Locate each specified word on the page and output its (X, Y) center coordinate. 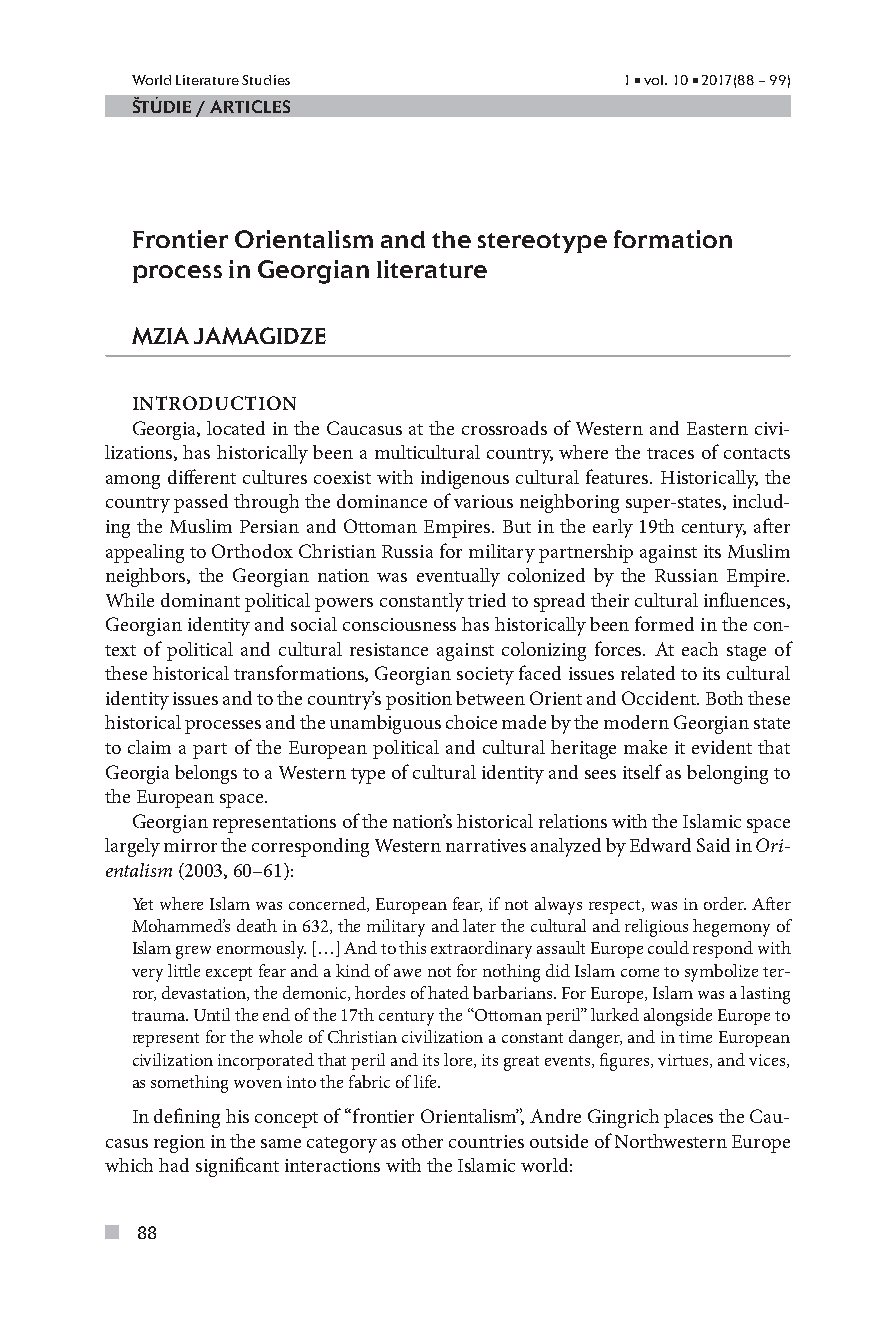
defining (187, 1118)
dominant (200, 600)
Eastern (717, 428)
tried (487, 600)
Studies (266, 80)
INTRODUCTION (214, 403)
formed (664, 623)
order (725, 903)
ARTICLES (250, 106)
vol (655, 80)
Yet (143, 904)
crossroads (504, 428)
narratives (486, 845)
